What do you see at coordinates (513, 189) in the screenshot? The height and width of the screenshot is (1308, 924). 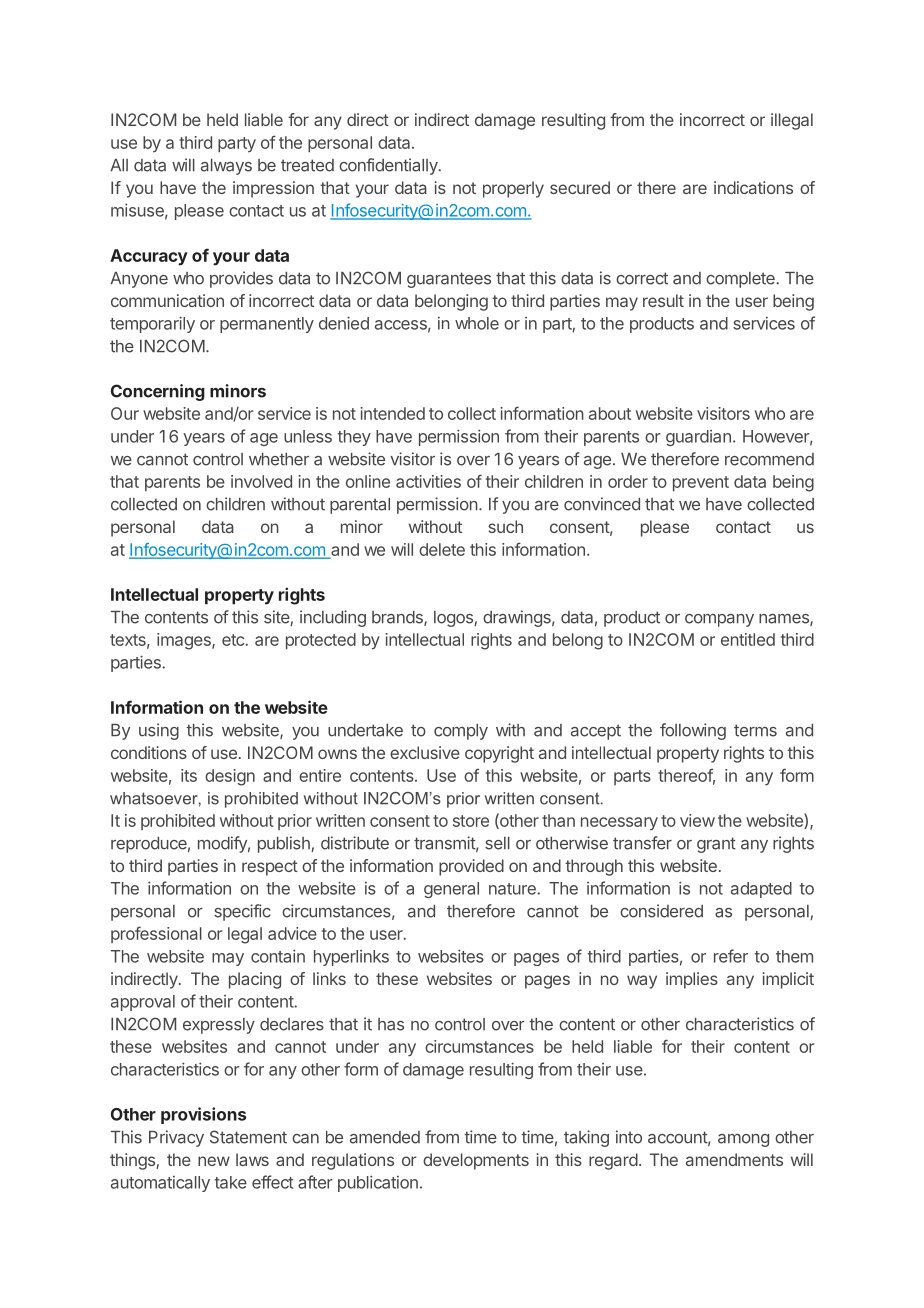 I see `properly` at bounding box center [513, 189].
